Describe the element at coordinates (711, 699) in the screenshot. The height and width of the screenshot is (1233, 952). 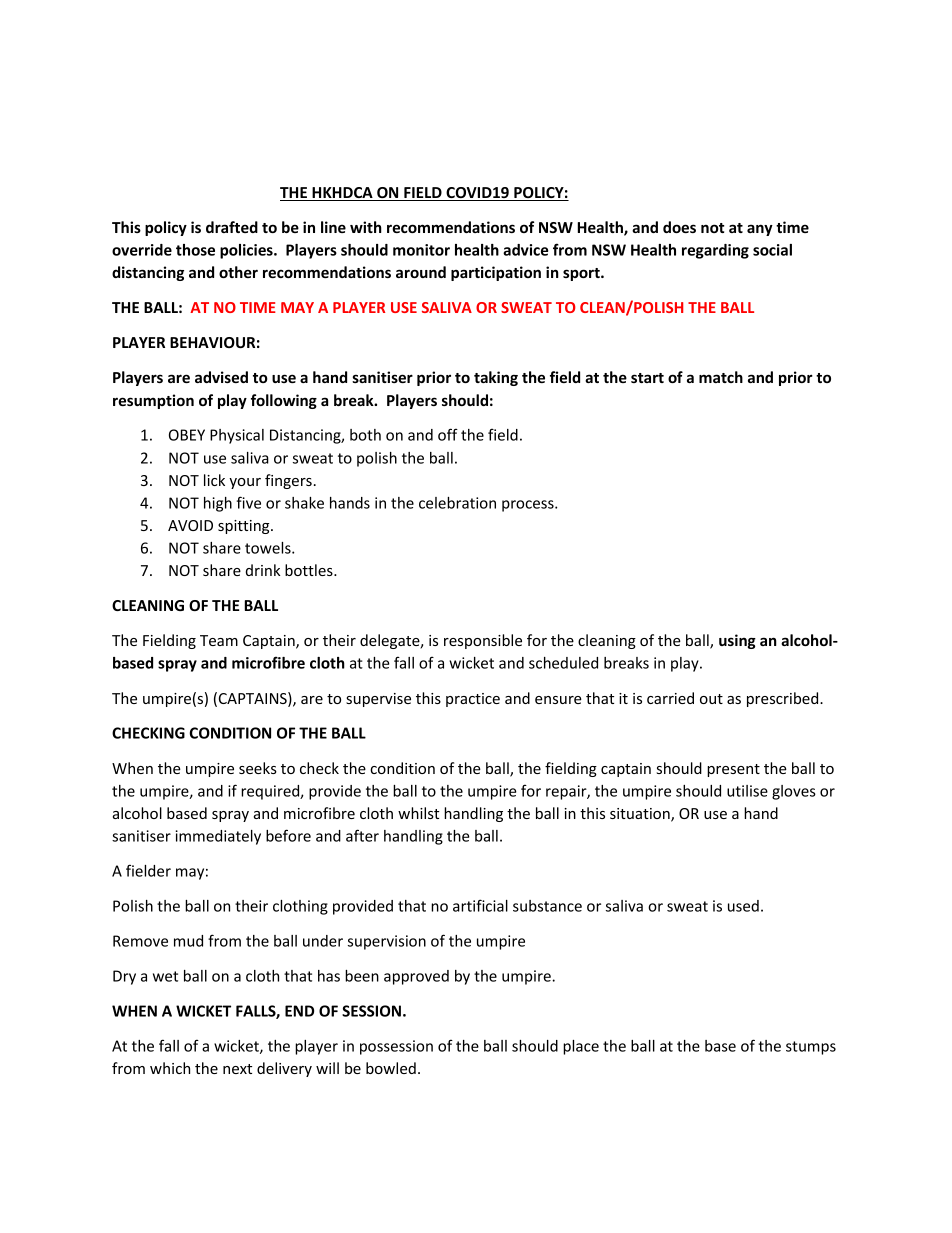
I see `out` at that location.
